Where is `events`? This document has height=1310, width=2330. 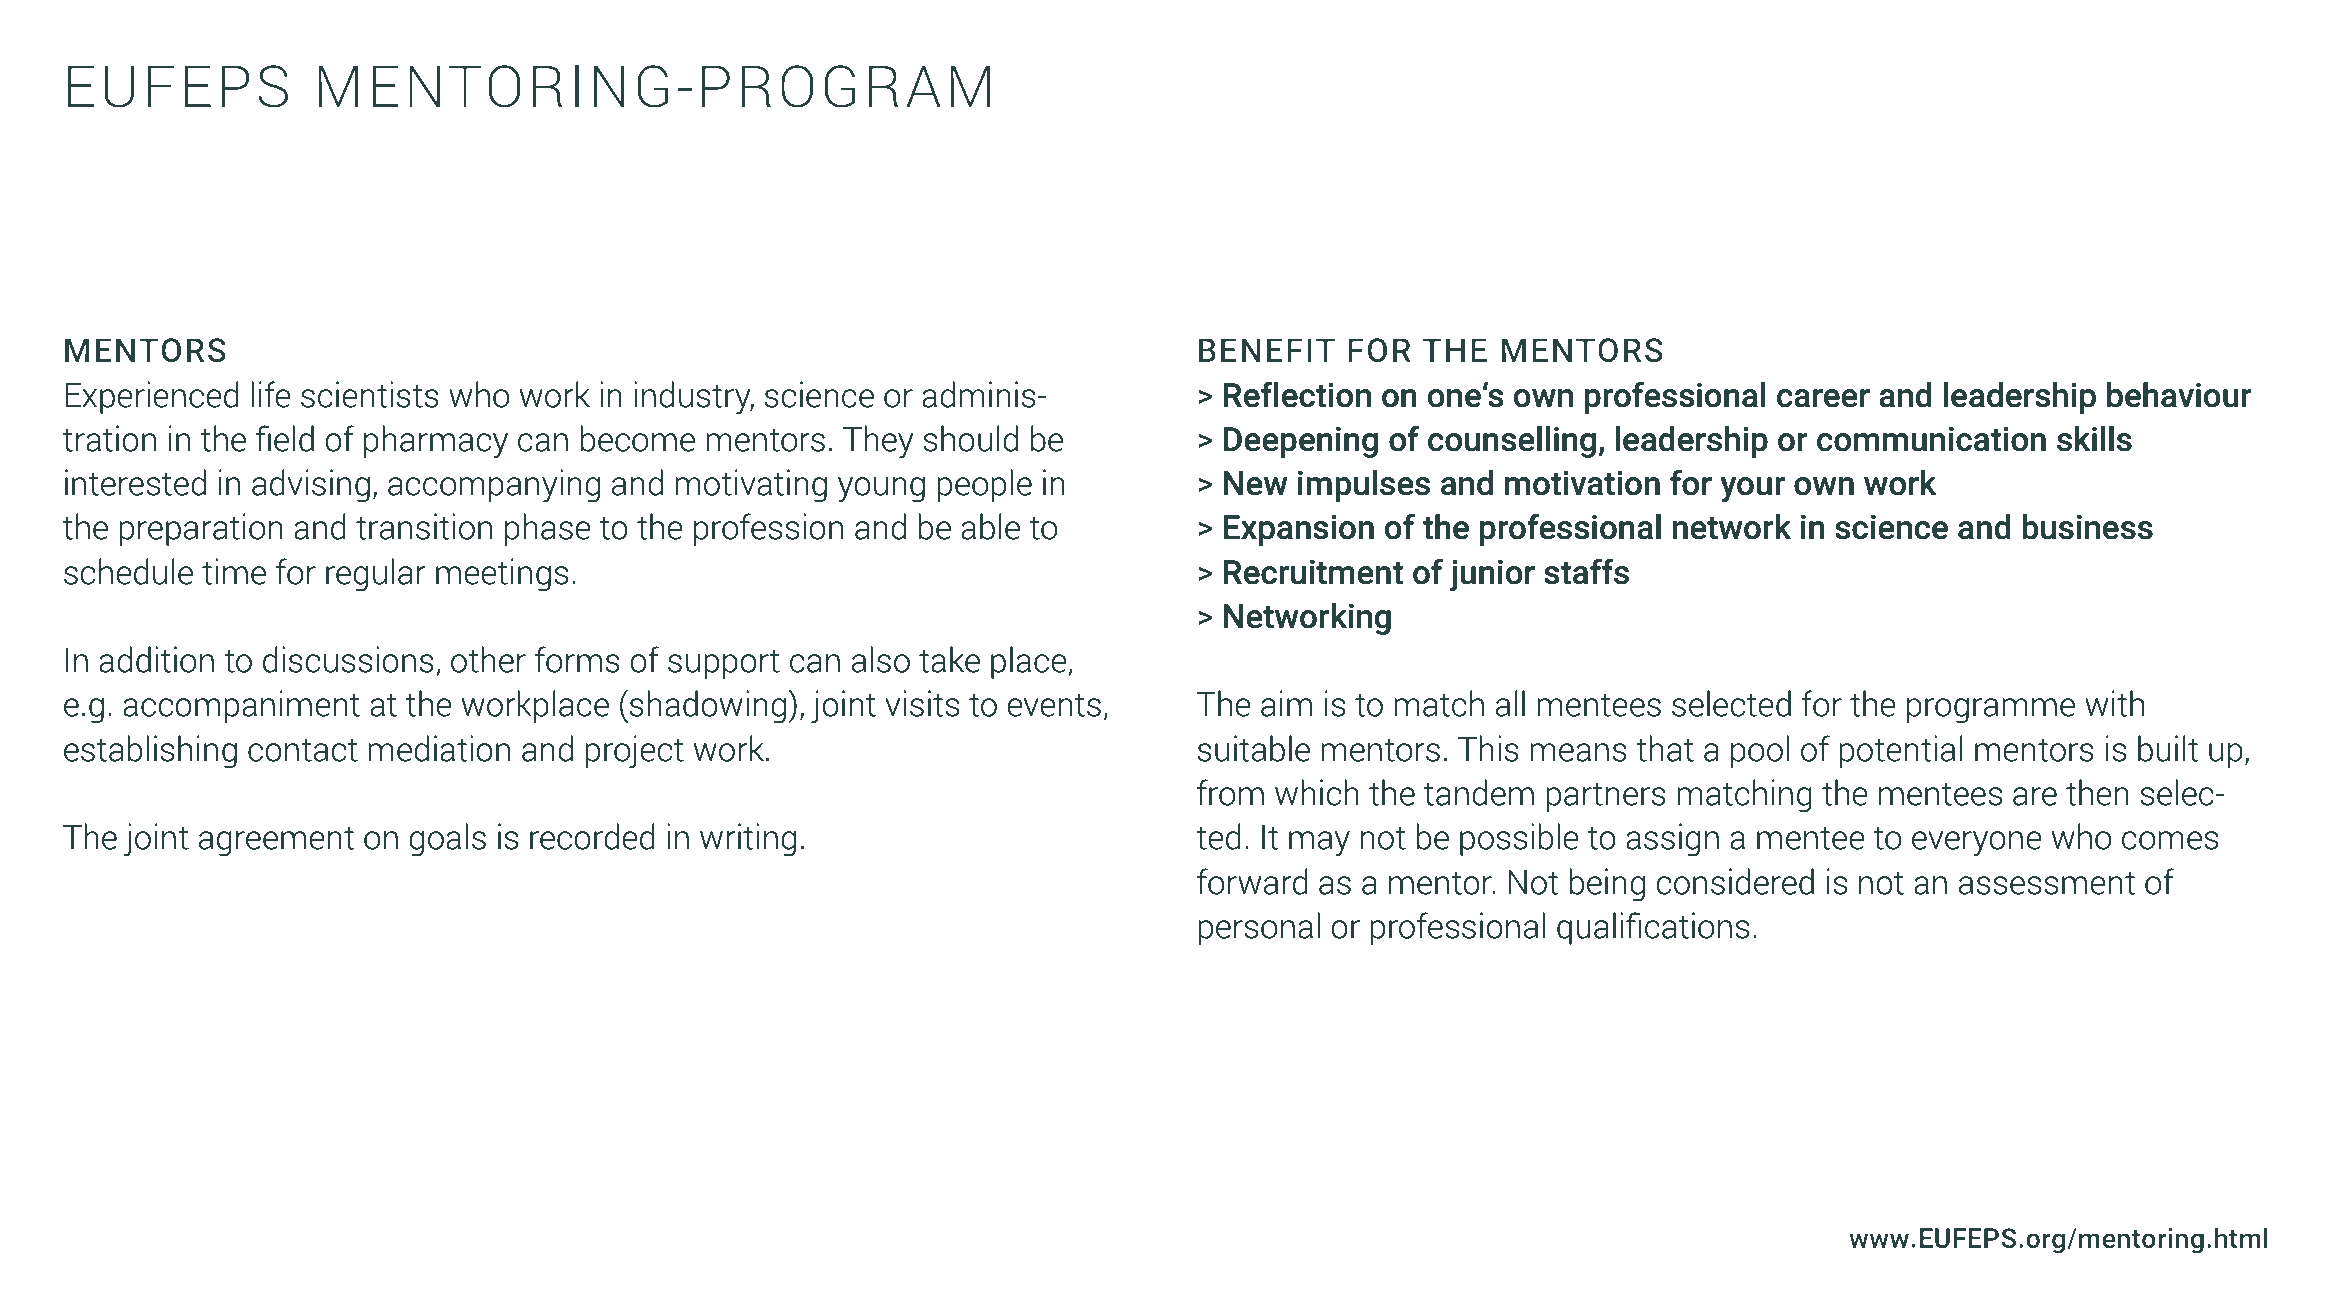
events is located at coordinates (1054, 705).
